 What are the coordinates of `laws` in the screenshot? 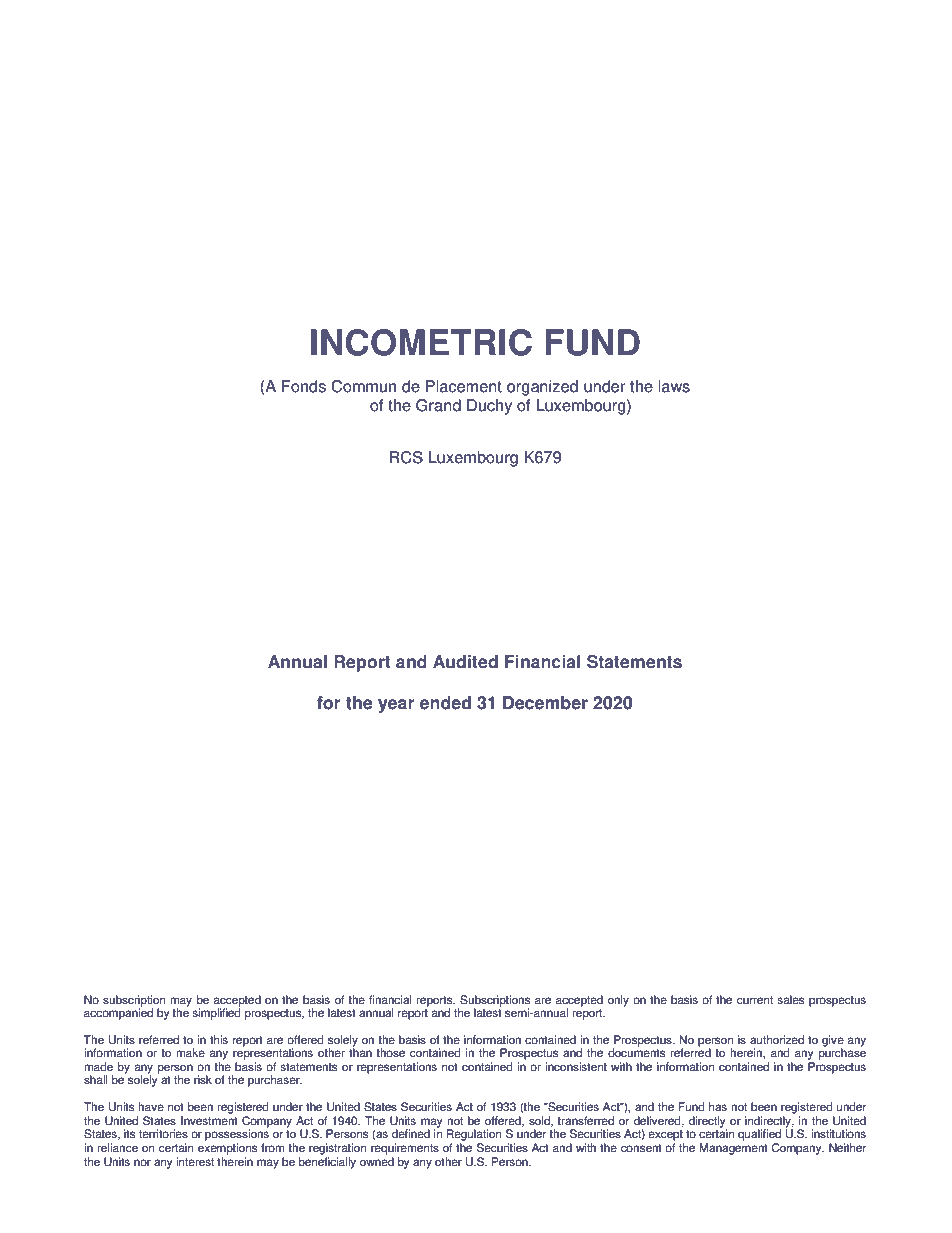 It's located at (674, 386).
